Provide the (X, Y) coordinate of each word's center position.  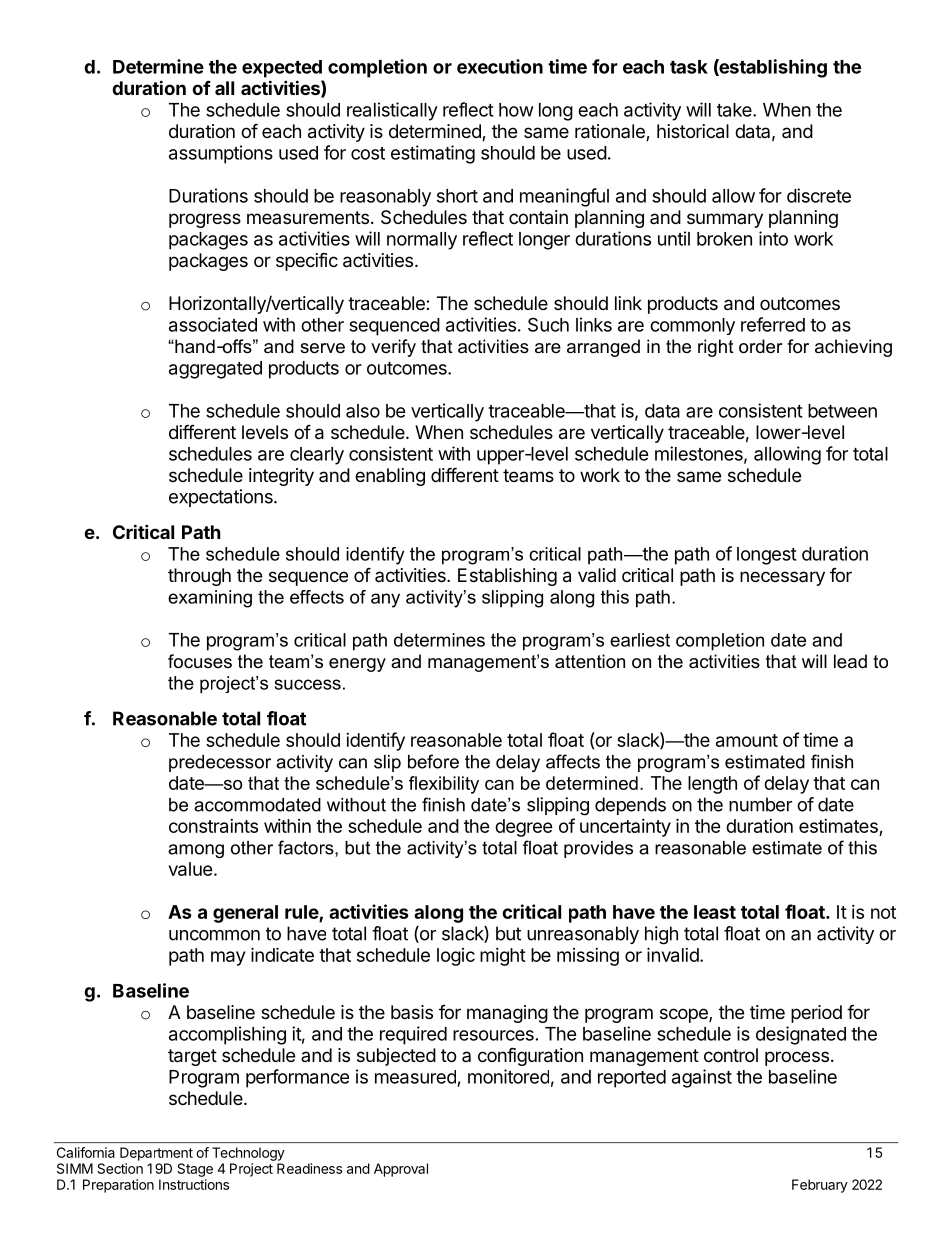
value (191, 869)
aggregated (215, 370)
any (385, 600)
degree (524, 828)
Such (548, 324)
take (735, 110)
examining (210, 599)
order (761, 346)
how (516, 110)
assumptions (221, 154)
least (715, 912)
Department (156, 1154)
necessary (782, 578)
